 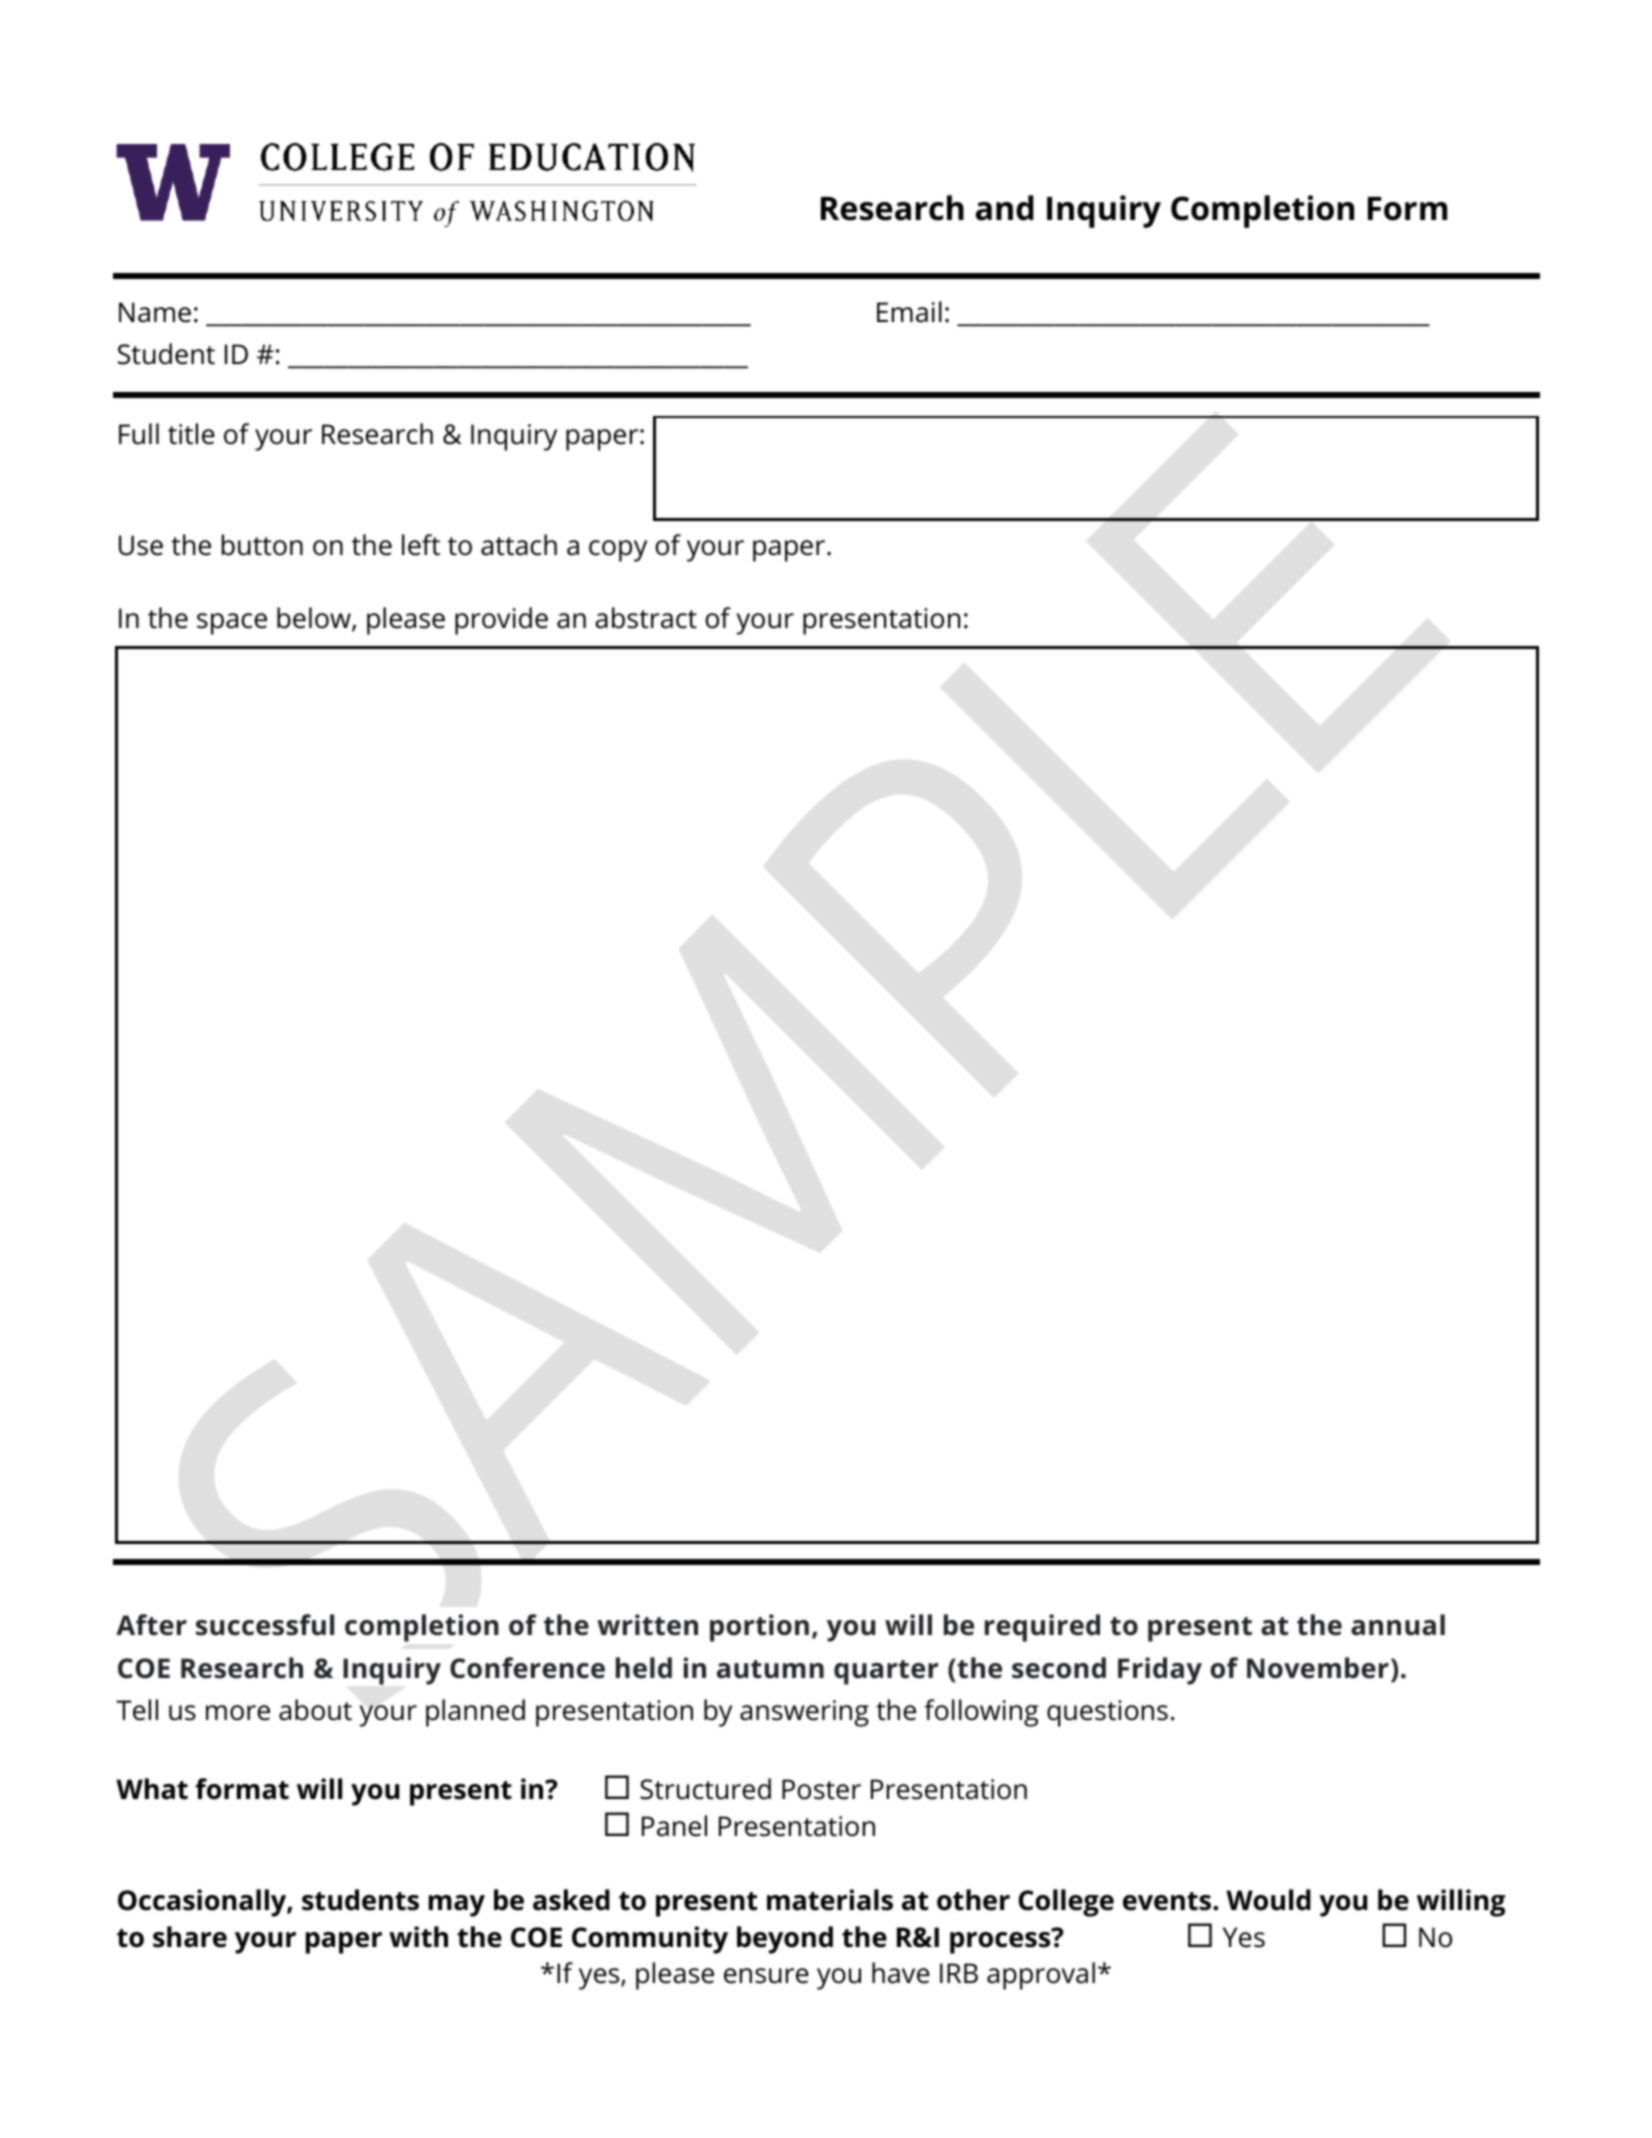 What do you see at coordinates (190, 1937) in the image?
I see `share` at bounding box center [190, 1937].
